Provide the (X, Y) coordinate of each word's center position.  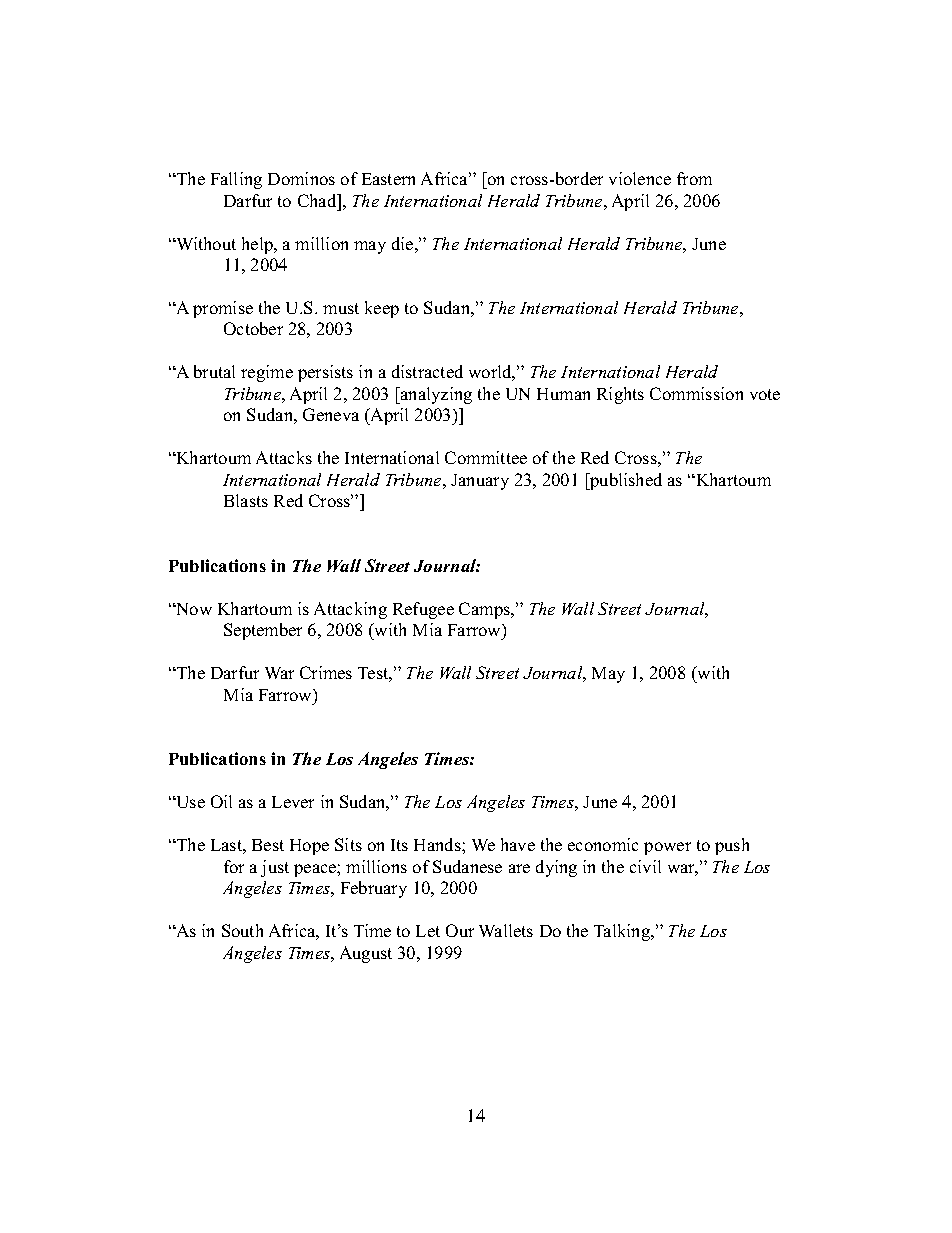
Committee (486, 457)
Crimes (326, 672)
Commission (696, 393)
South (242, 930)
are (519, 868)
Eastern (388, 179)
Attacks (284, 457)
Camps (486, 610)
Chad (318, 200)
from (694, 178)
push (732, 846)
